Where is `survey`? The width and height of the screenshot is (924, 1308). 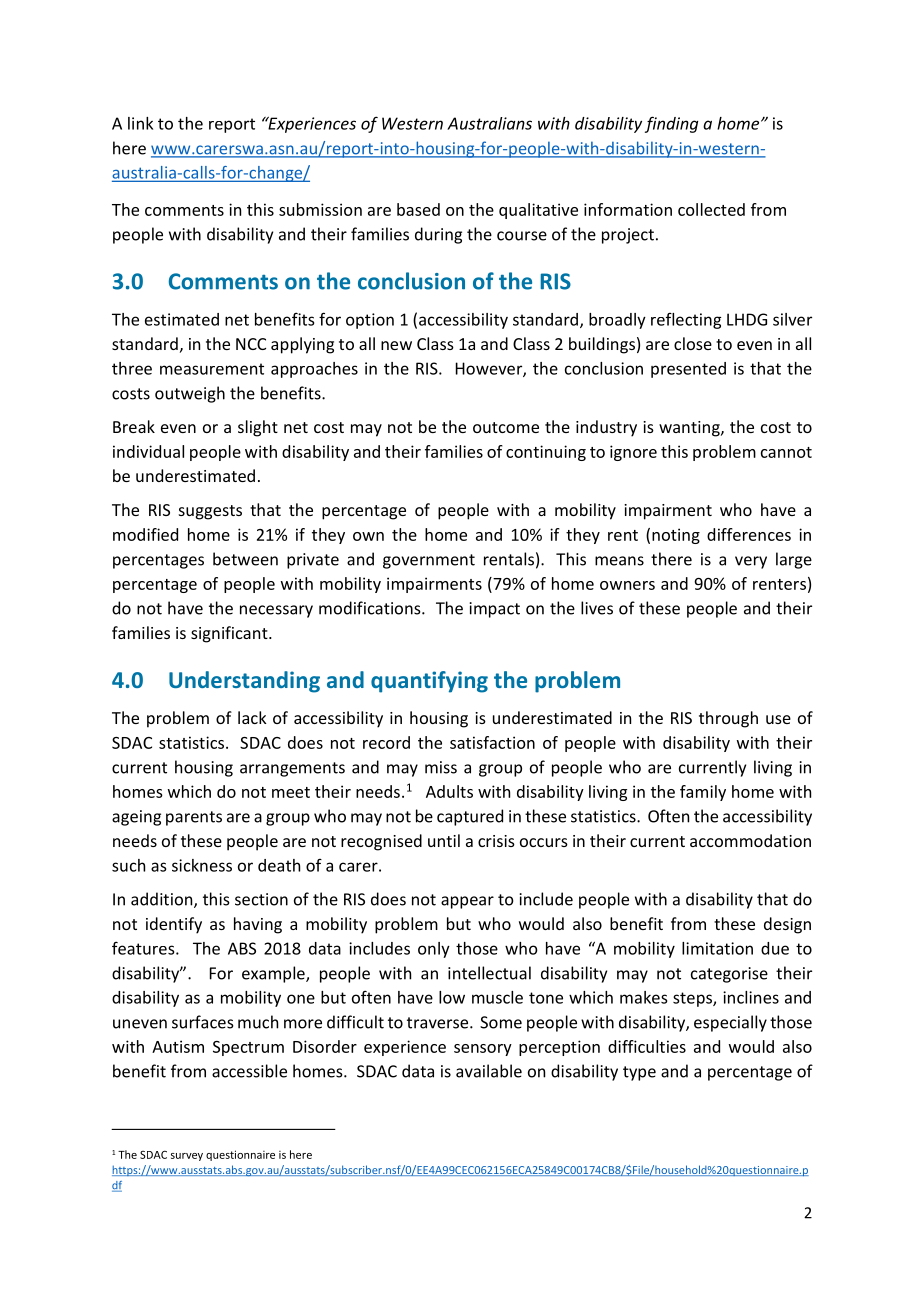
survey is located at coordinates (187, 1157).
